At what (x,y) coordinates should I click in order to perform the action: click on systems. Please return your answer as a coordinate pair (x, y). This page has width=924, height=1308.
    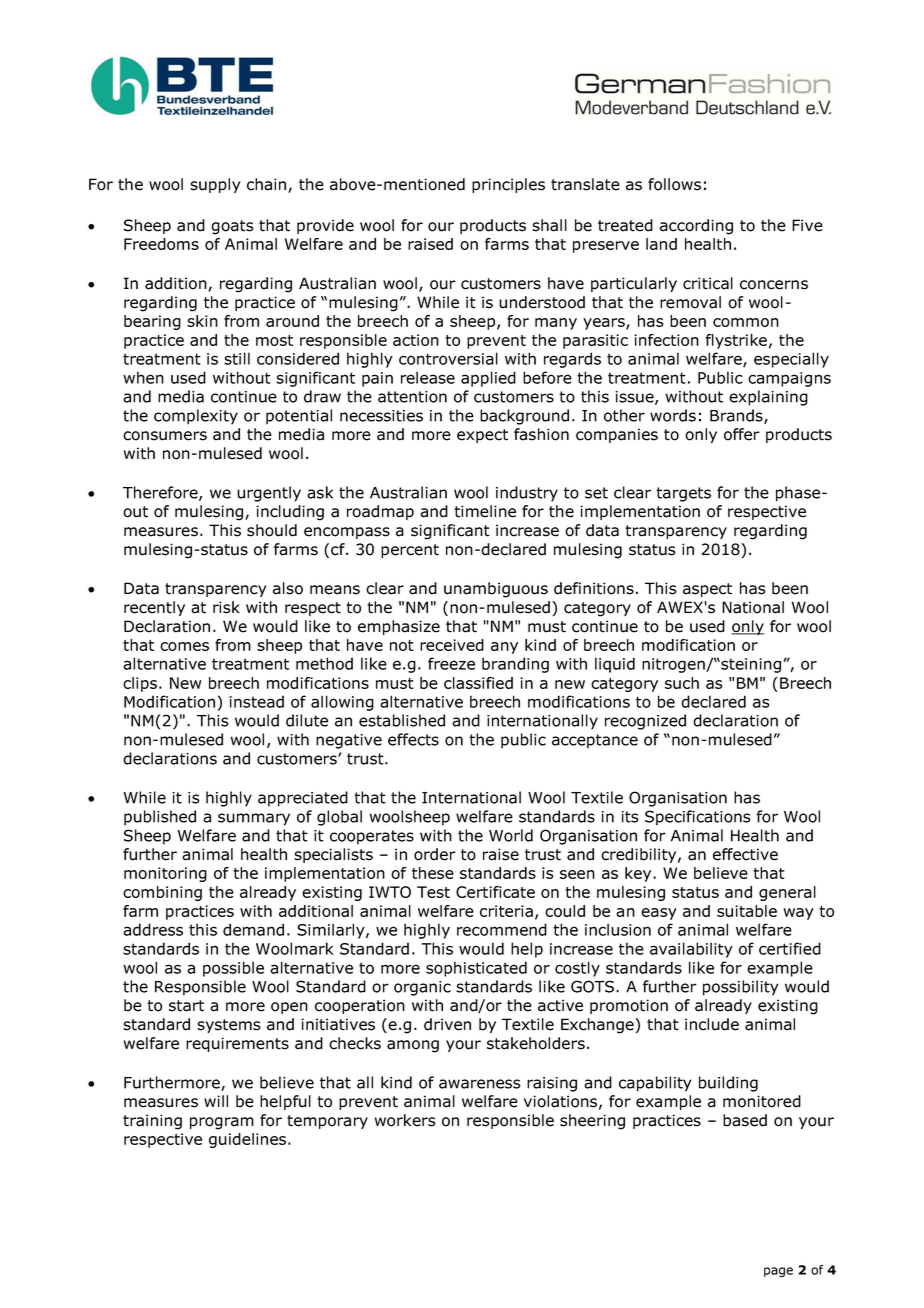
    Looking at the image, I should click on (229, 1026).
